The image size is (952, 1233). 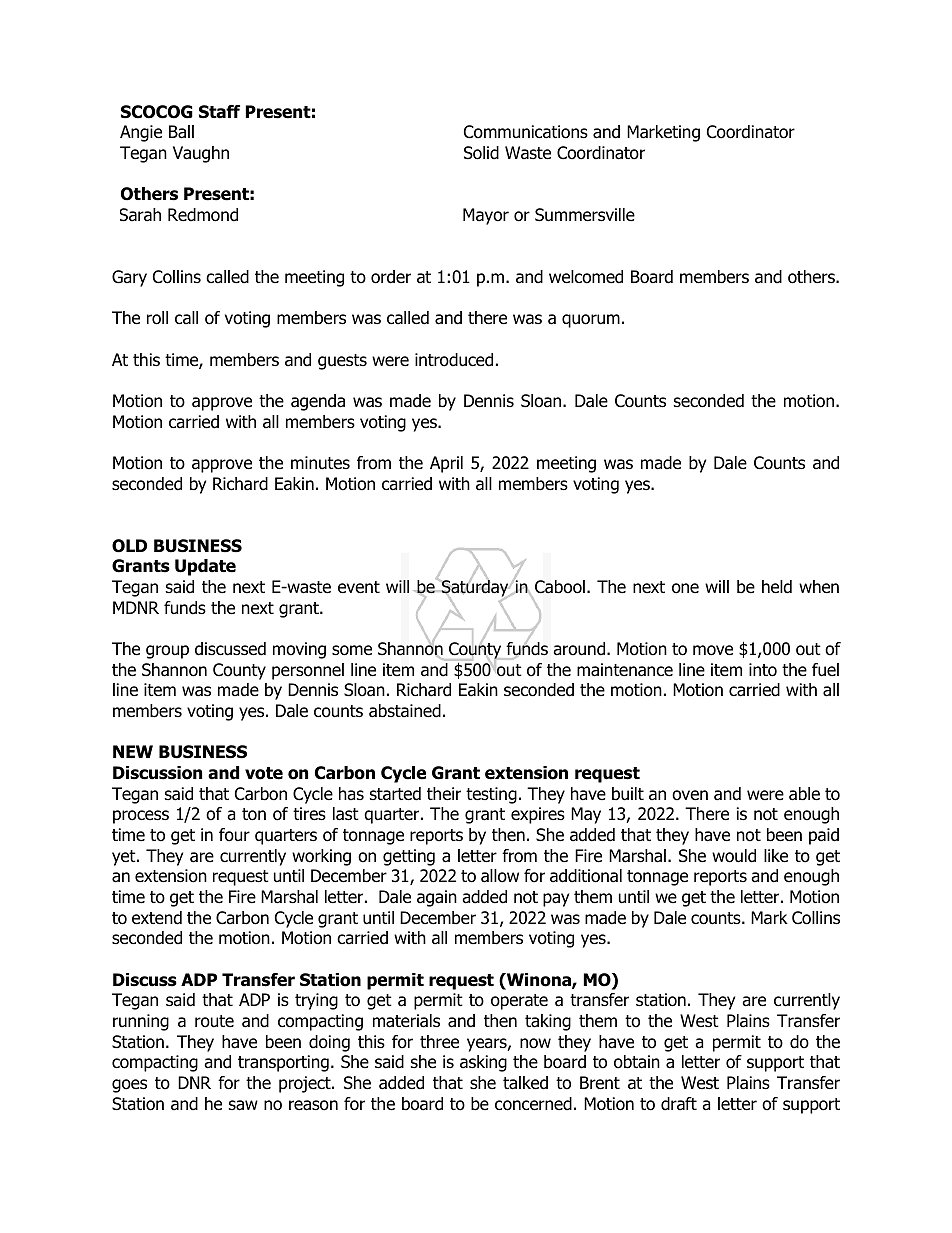 What do you see at coordinates (446, 464) in the screenshot?
I see `April` at bounding box center [446, 464].
